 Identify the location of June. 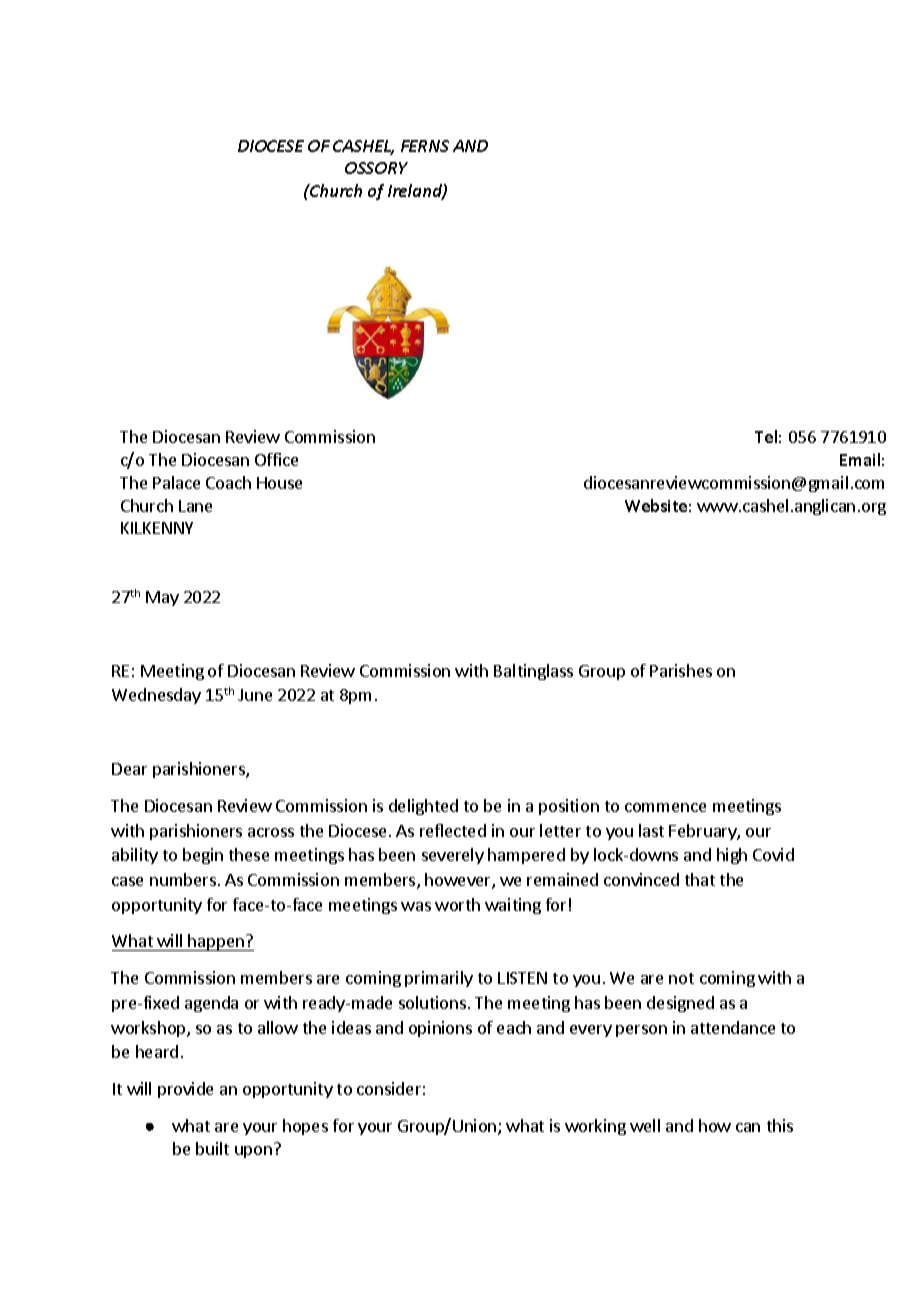
(255, 695).
